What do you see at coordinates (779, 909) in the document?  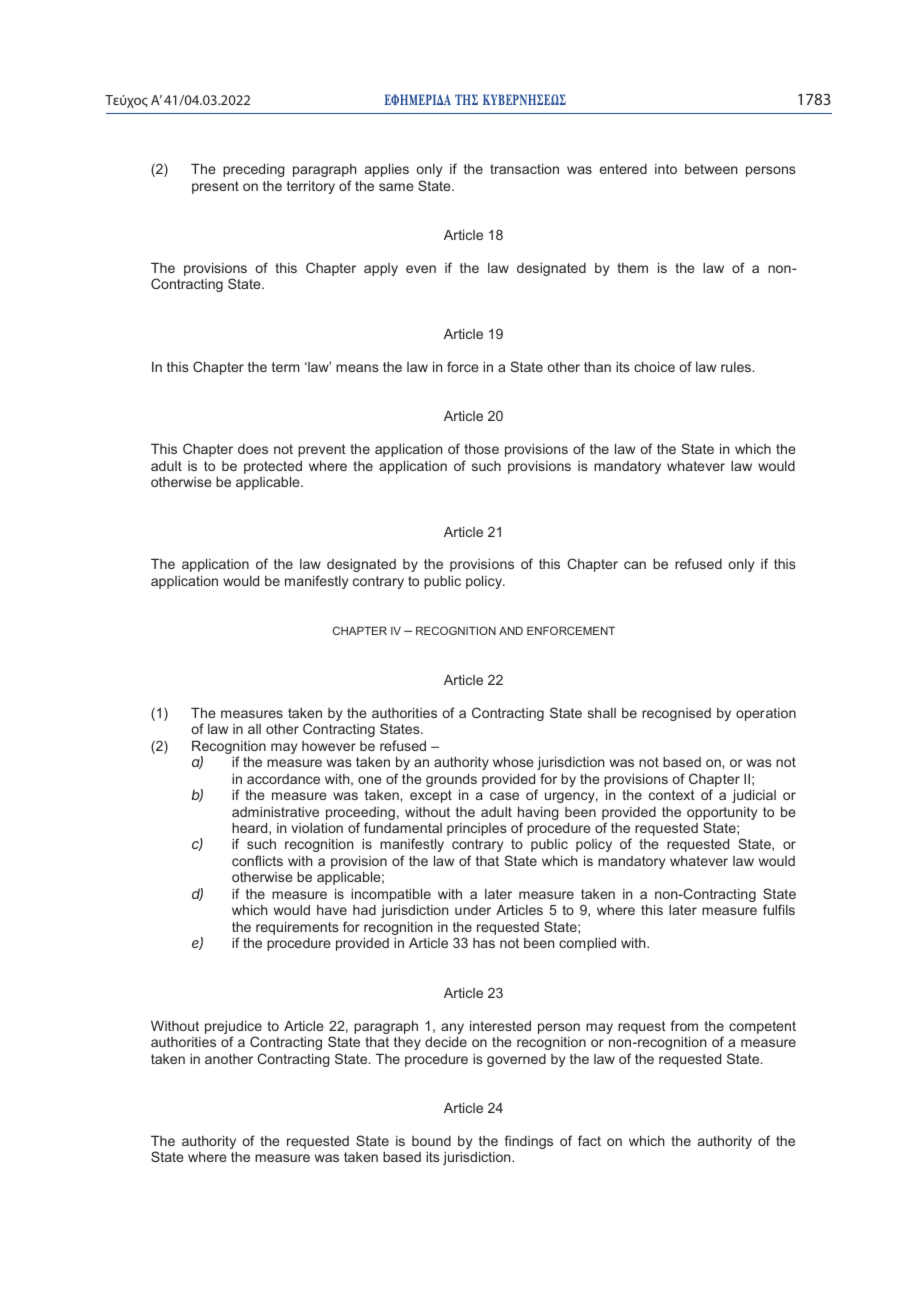 I see `fulfils` at bounding box center [779, 909].
